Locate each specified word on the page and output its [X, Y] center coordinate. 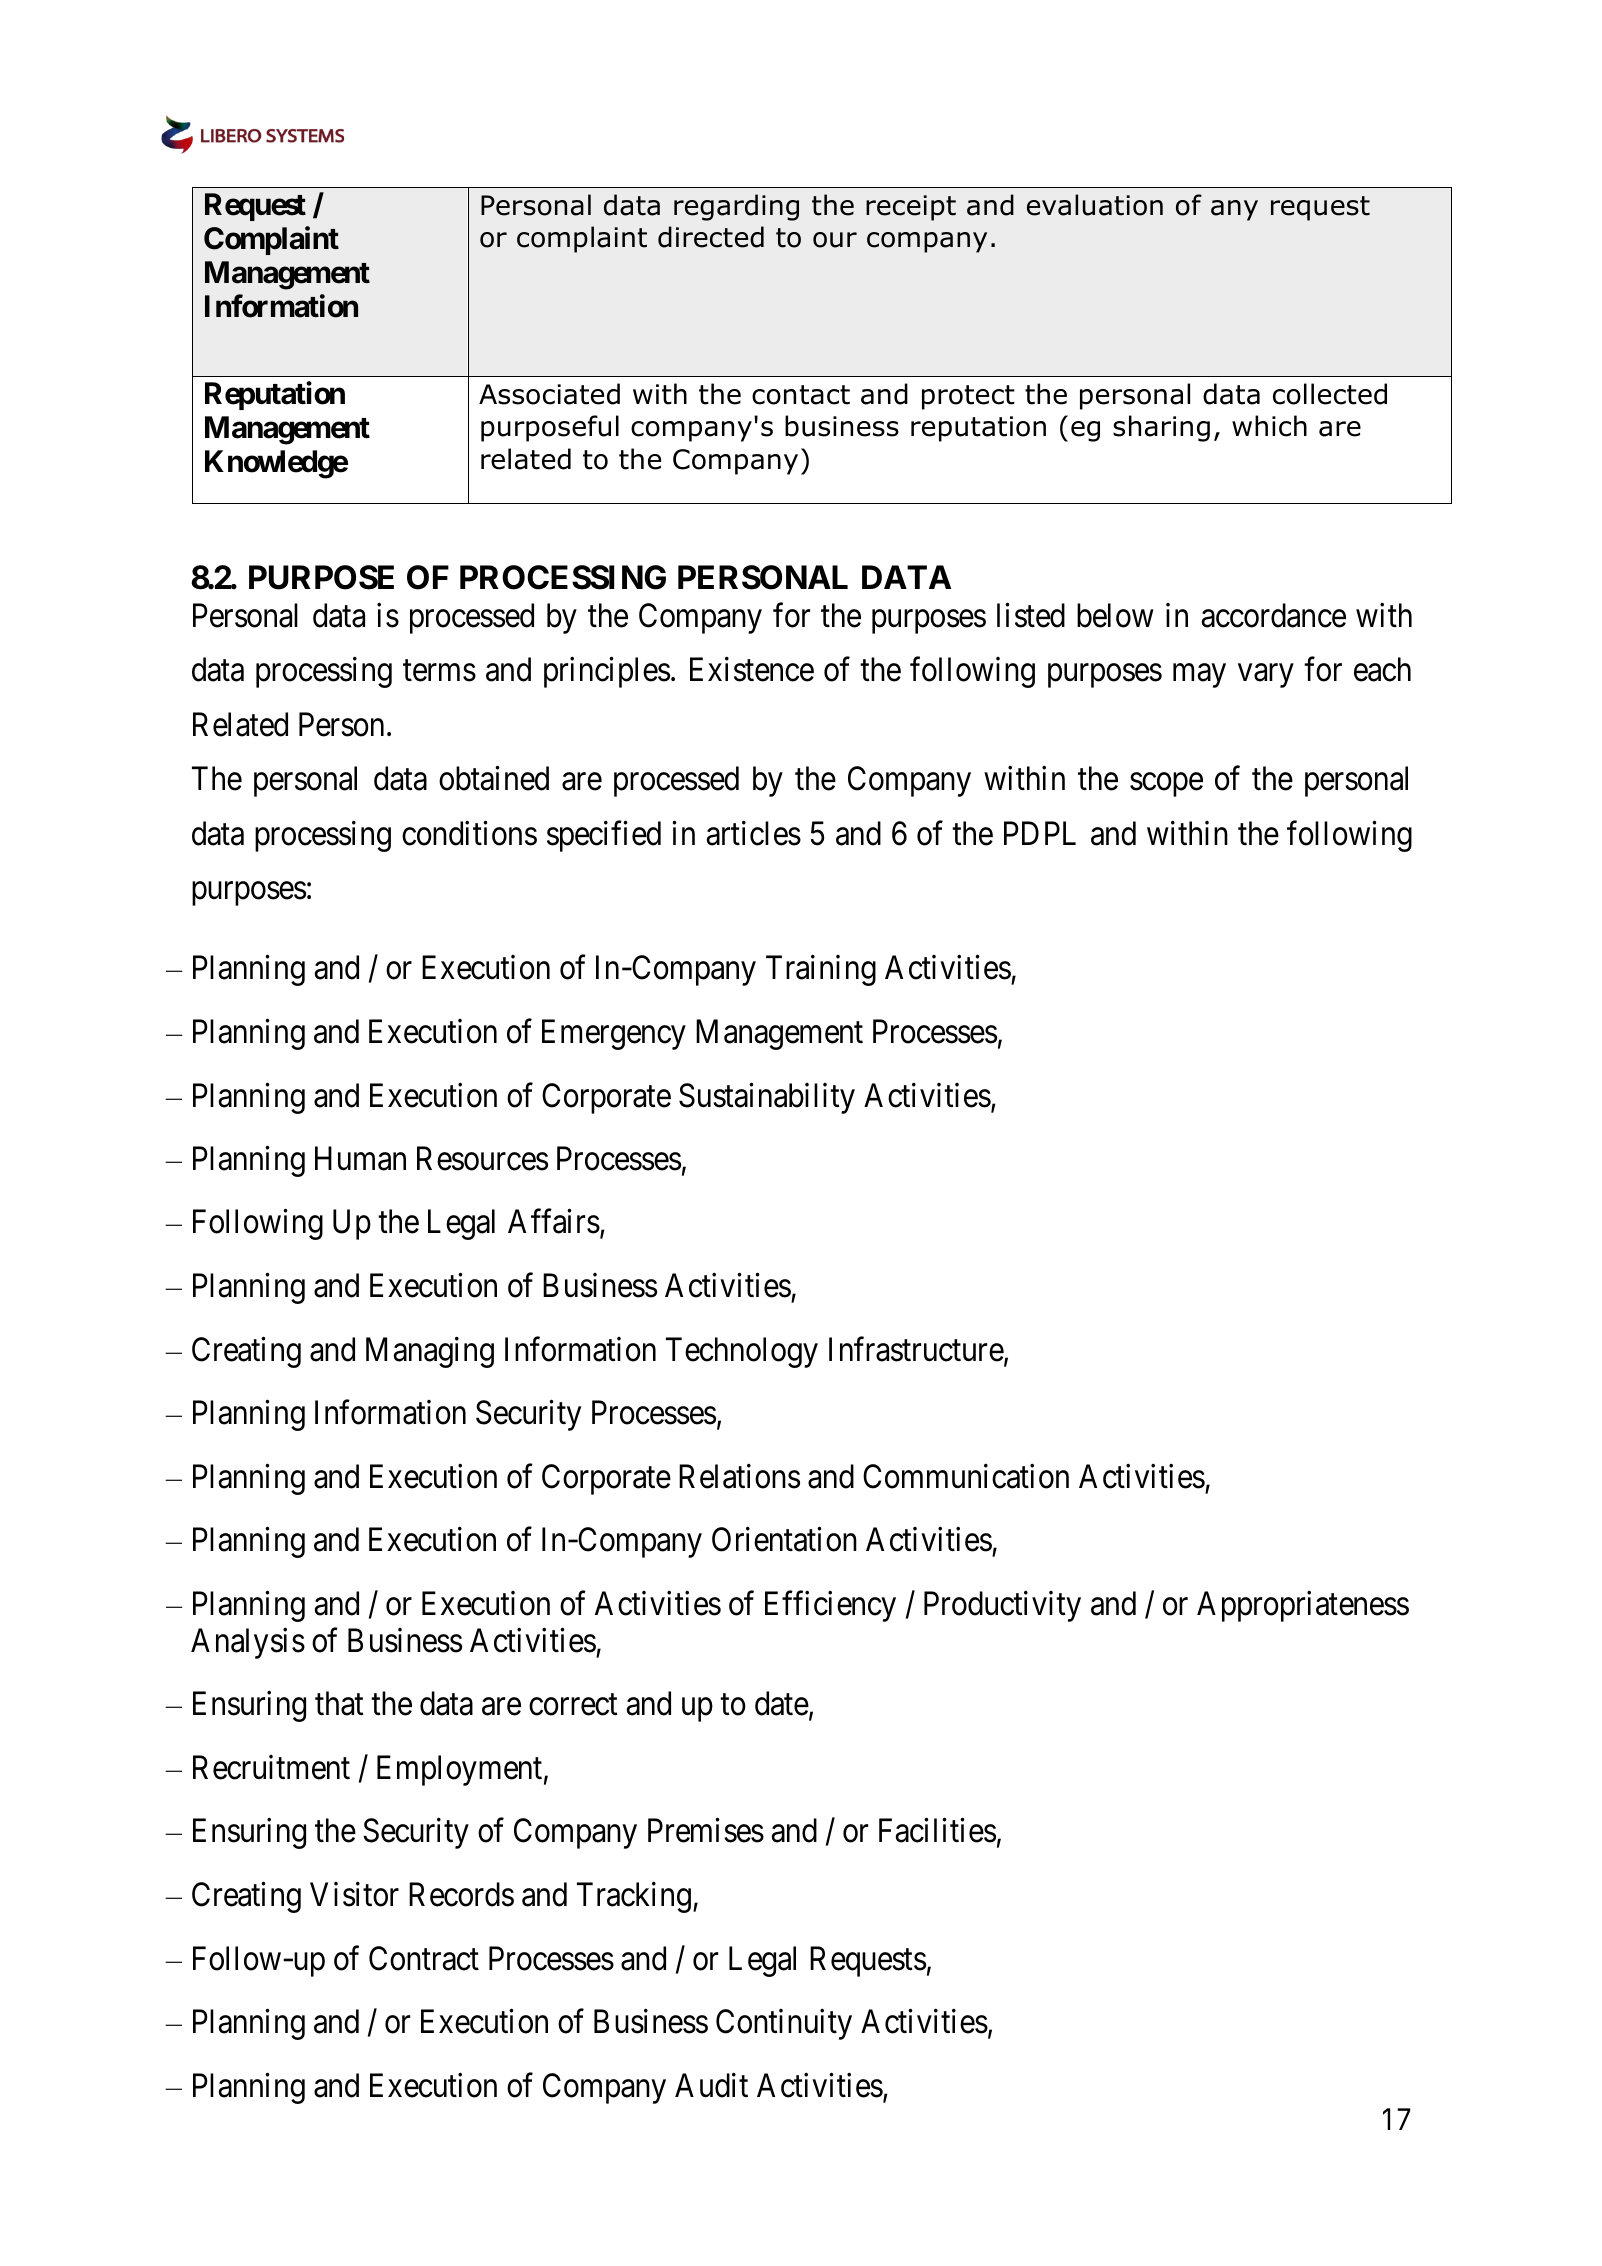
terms [439, 671]
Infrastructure [916, 1349]
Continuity [784, 2024]
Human [360, 1159]
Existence [752, 669]
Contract [424, 1958]
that [339, 1703]
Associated [549, 394]
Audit [711, 2085]
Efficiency [830, 1606]
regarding [736, 207]
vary [1266, 676]
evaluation [1095, 205]
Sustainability [767, 1098]
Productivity [1002, 1606]
